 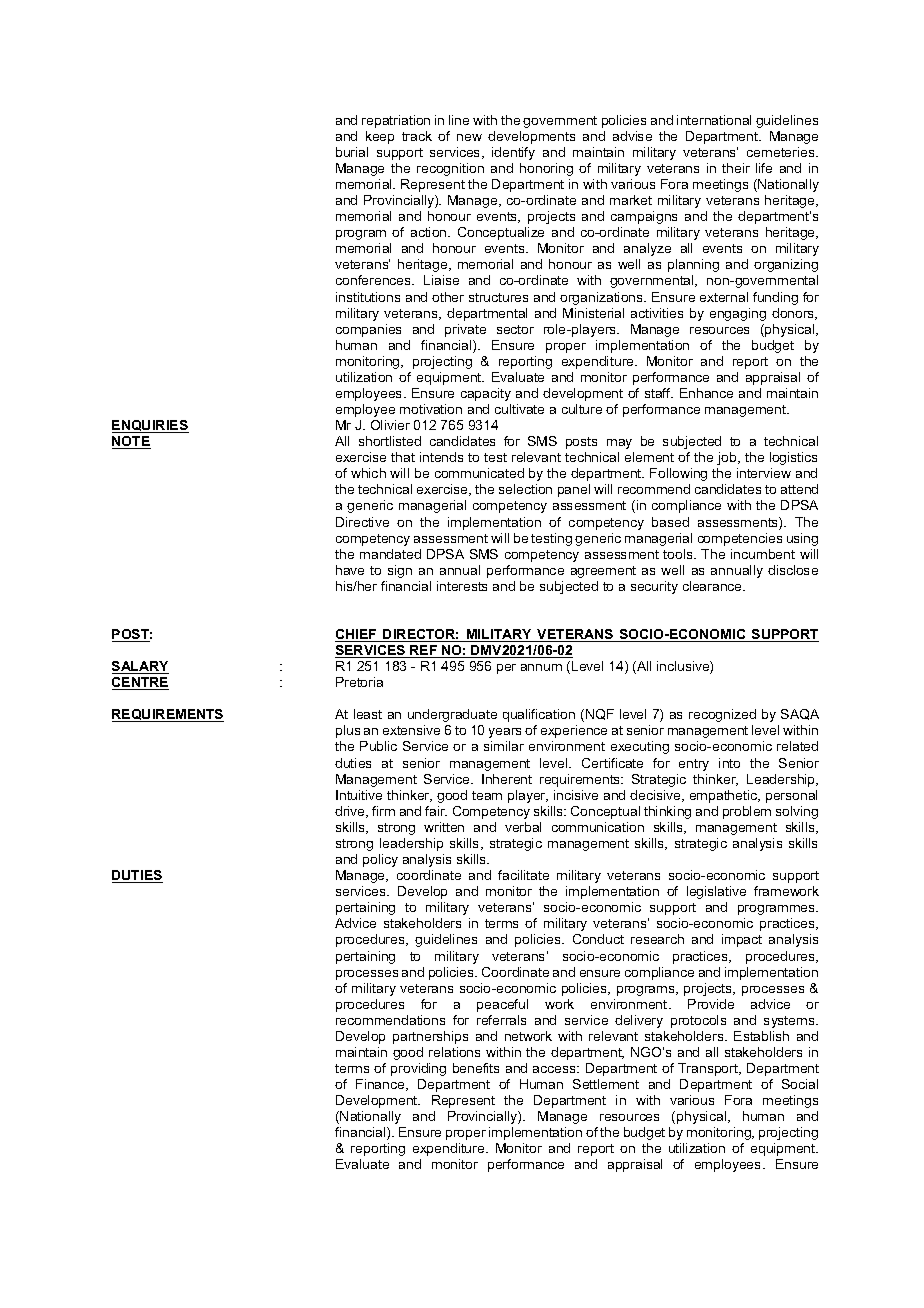 I want to click on CENTRE, so click(x=140, y=683).
